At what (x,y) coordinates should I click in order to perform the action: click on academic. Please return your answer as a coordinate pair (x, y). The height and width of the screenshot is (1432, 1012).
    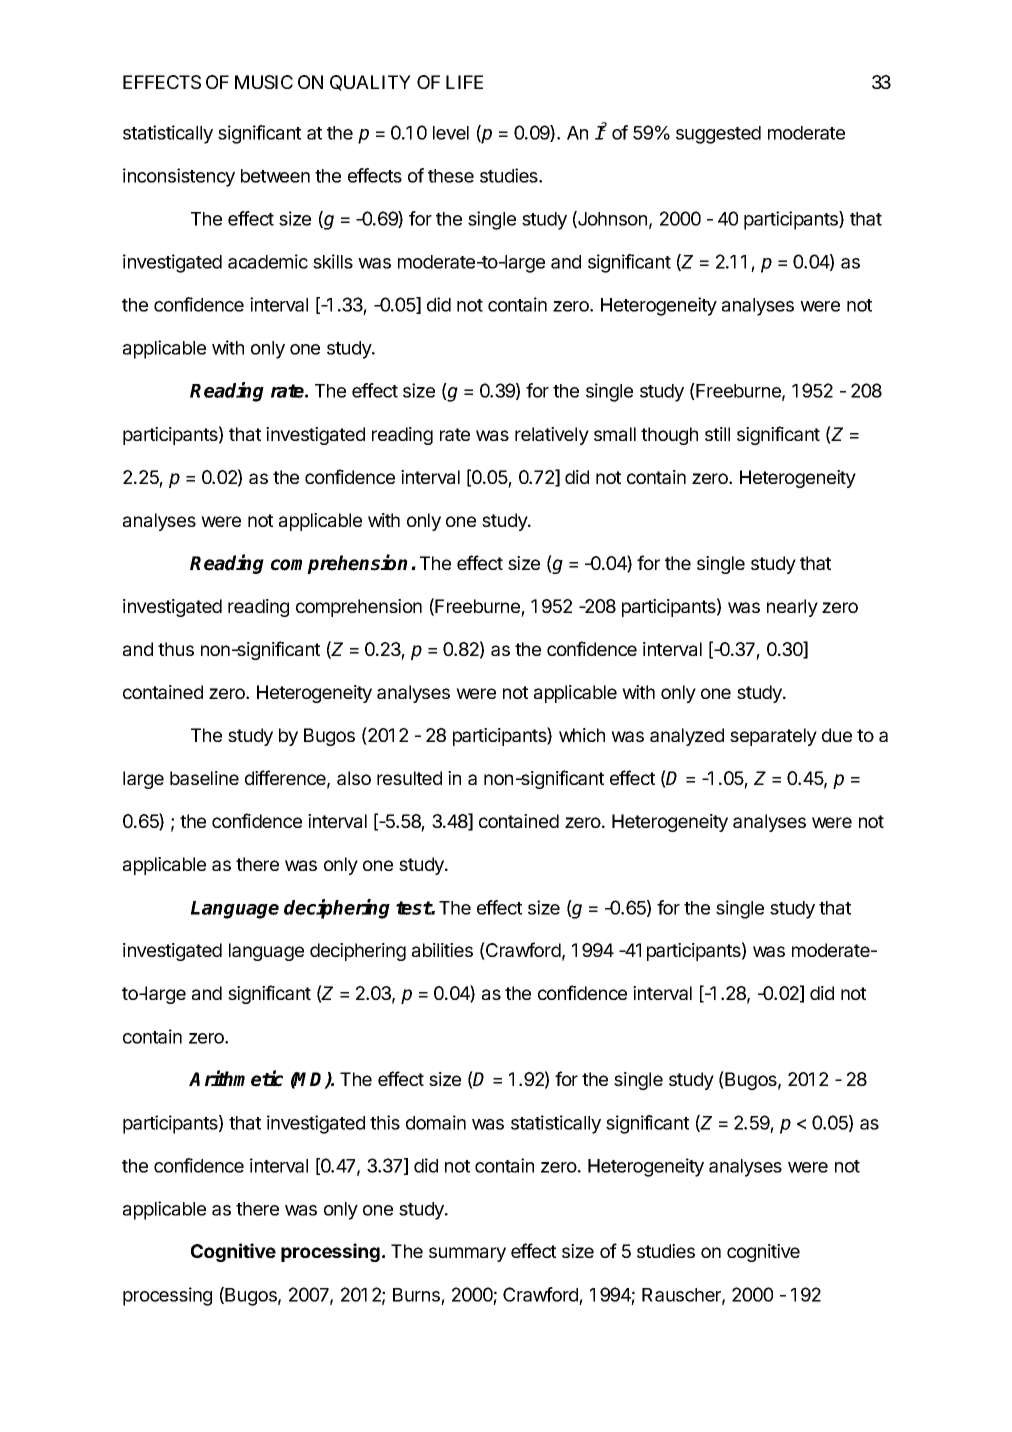
    Looking at the image, I should click on (268, 261).
